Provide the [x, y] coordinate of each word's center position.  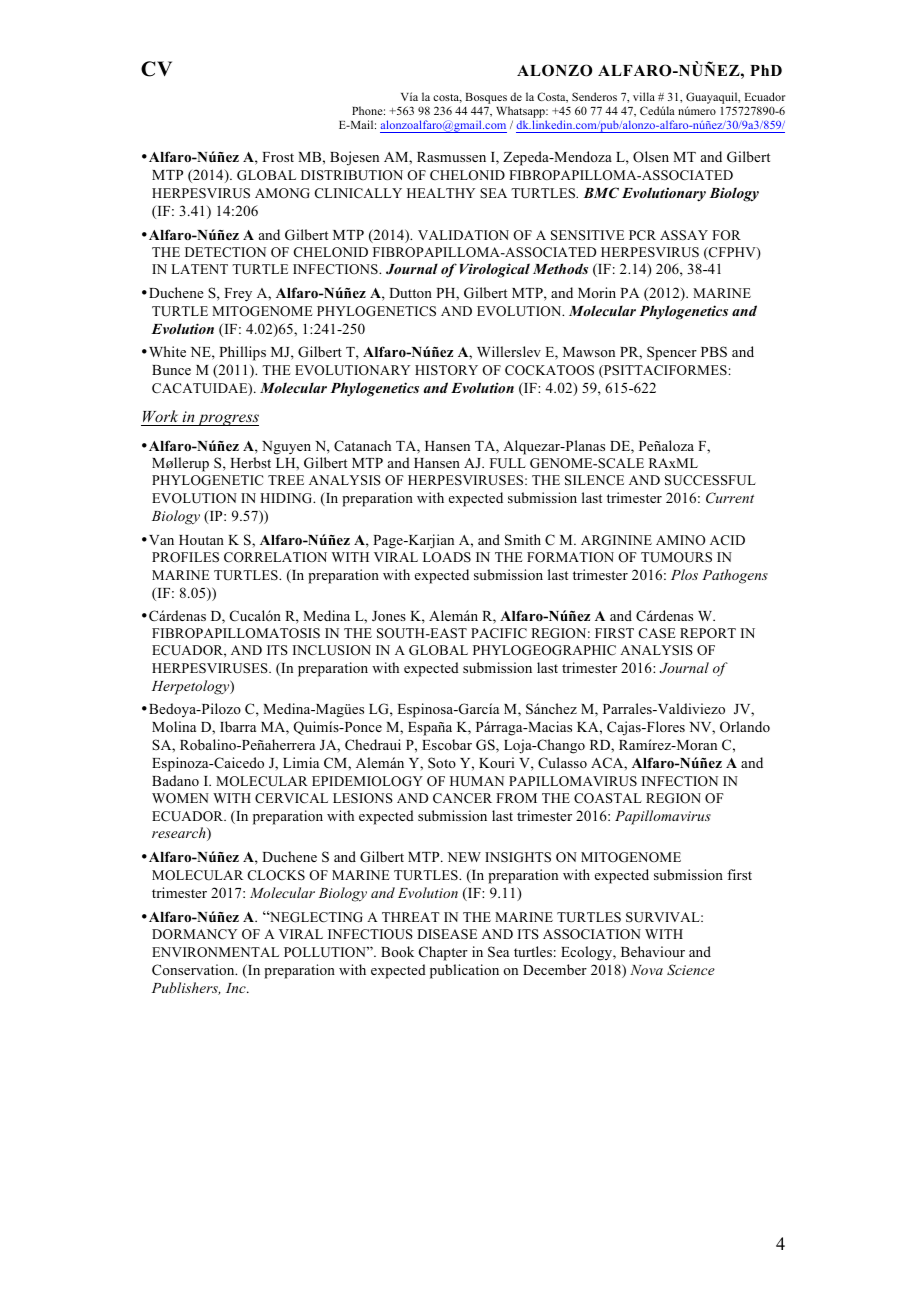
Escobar [447, 744]
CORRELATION [275, 557]
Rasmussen [451, 157]
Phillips [242, 353]
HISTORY [446, 370]
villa [644, 96]
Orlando [745, 727]
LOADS [447, 557]
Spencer [672, 353]
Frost [278, 157]
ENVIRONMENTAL [215, 952]
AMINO [680, 540]
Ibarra [238, 726]
